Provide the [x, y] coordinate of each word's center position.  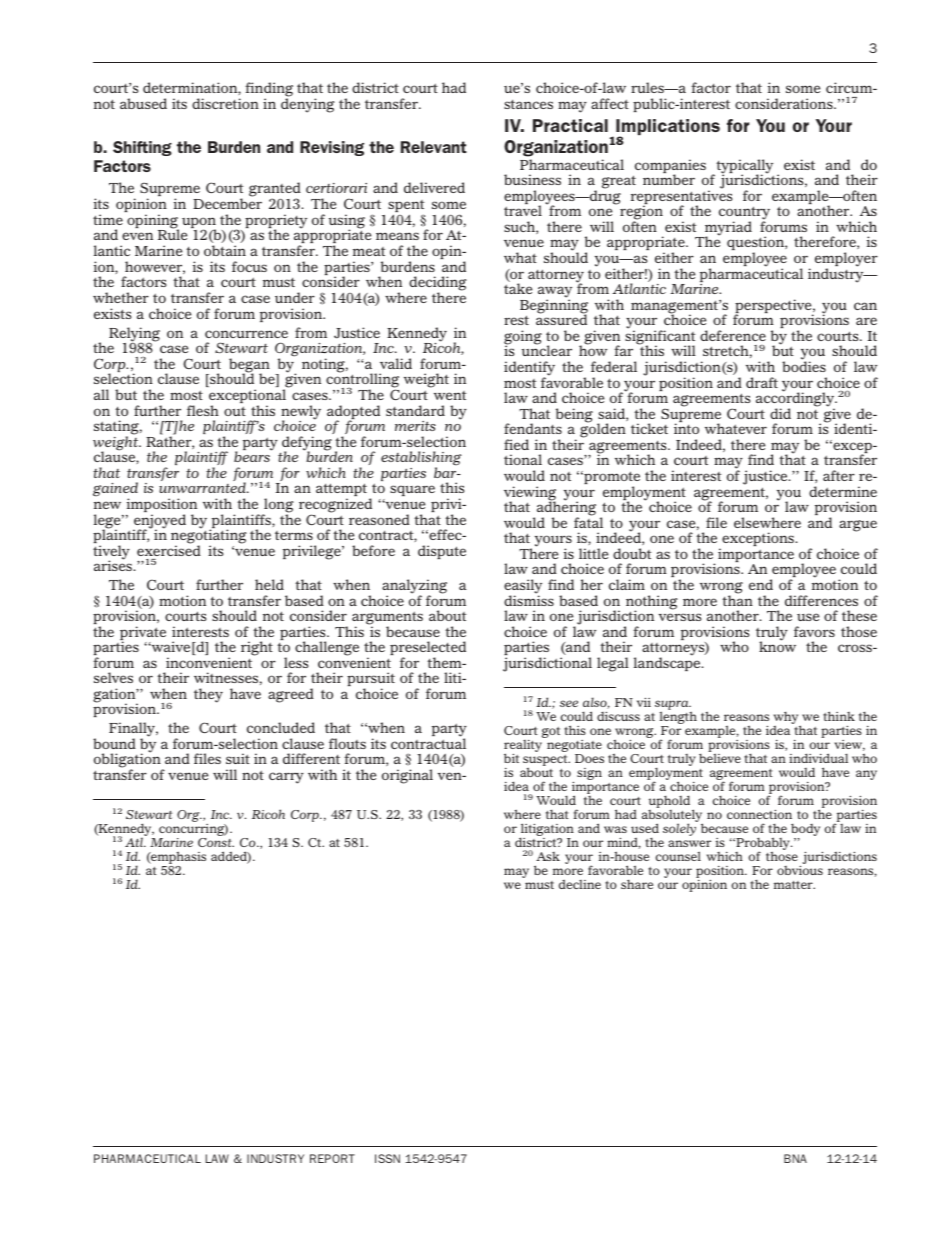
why [787, 719]
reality [523, 747]
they [208, 695]
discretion [225, 103]
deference [733, 335]
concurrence [246, 334]
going [523, 338]
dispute [442, 552]
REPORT [332, 1158]
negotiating [209, 537]
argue [858, 526]
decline [580, 884]
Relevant [434, 147]
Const [216, 842]
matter [794, 885]
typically [744, 167]
